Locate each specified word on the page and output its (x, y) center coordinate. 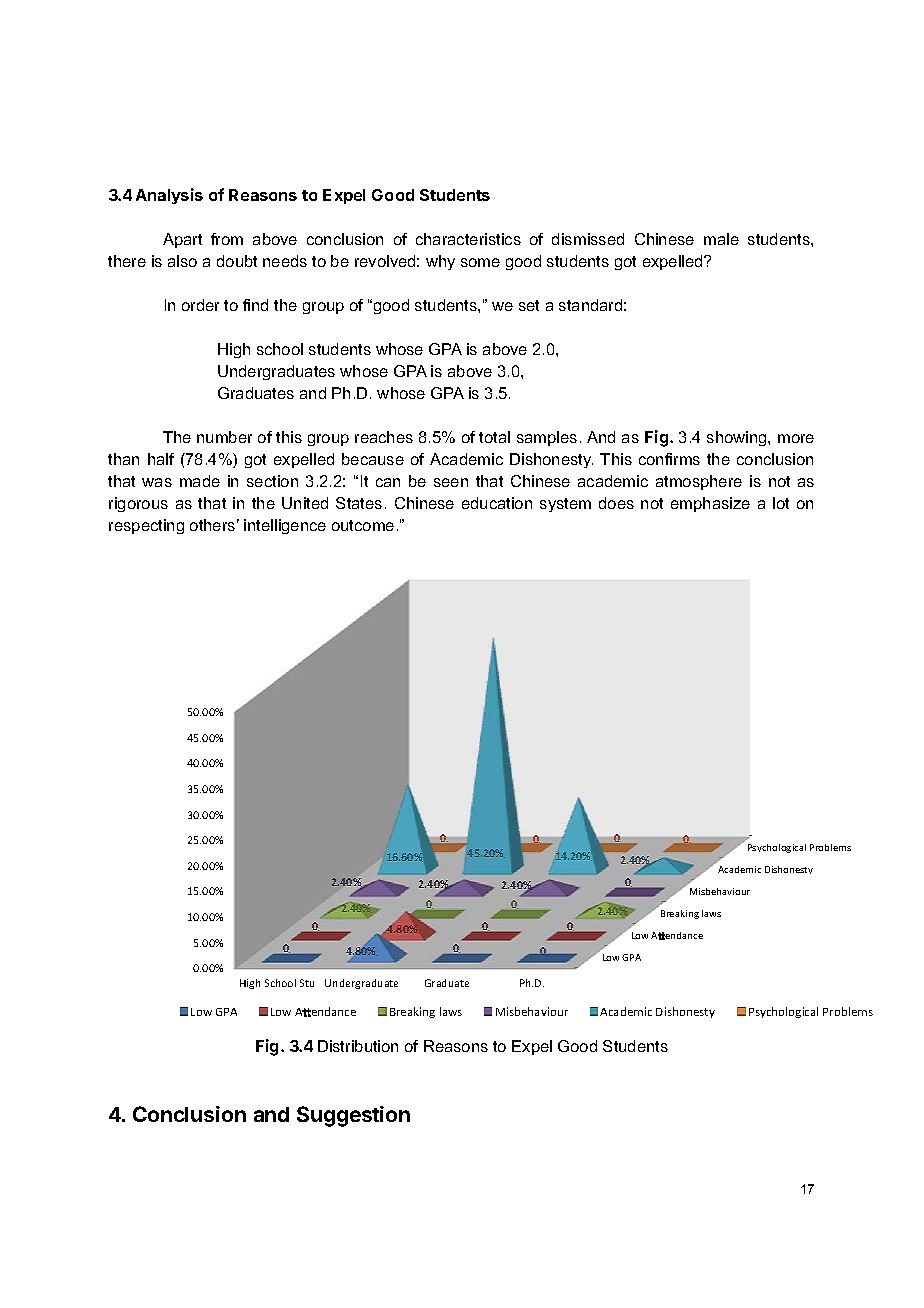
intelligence (285, 526)
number (224, 437)
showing (738, 438)
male (721, 239)
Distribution (358, 1046)
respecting (146, 526)
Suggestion (353, 1116)
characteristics (468, 239)
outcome (363, 525)
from (227, 239)
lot (781, 503)
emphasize (710, 504)
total (494, 437)
